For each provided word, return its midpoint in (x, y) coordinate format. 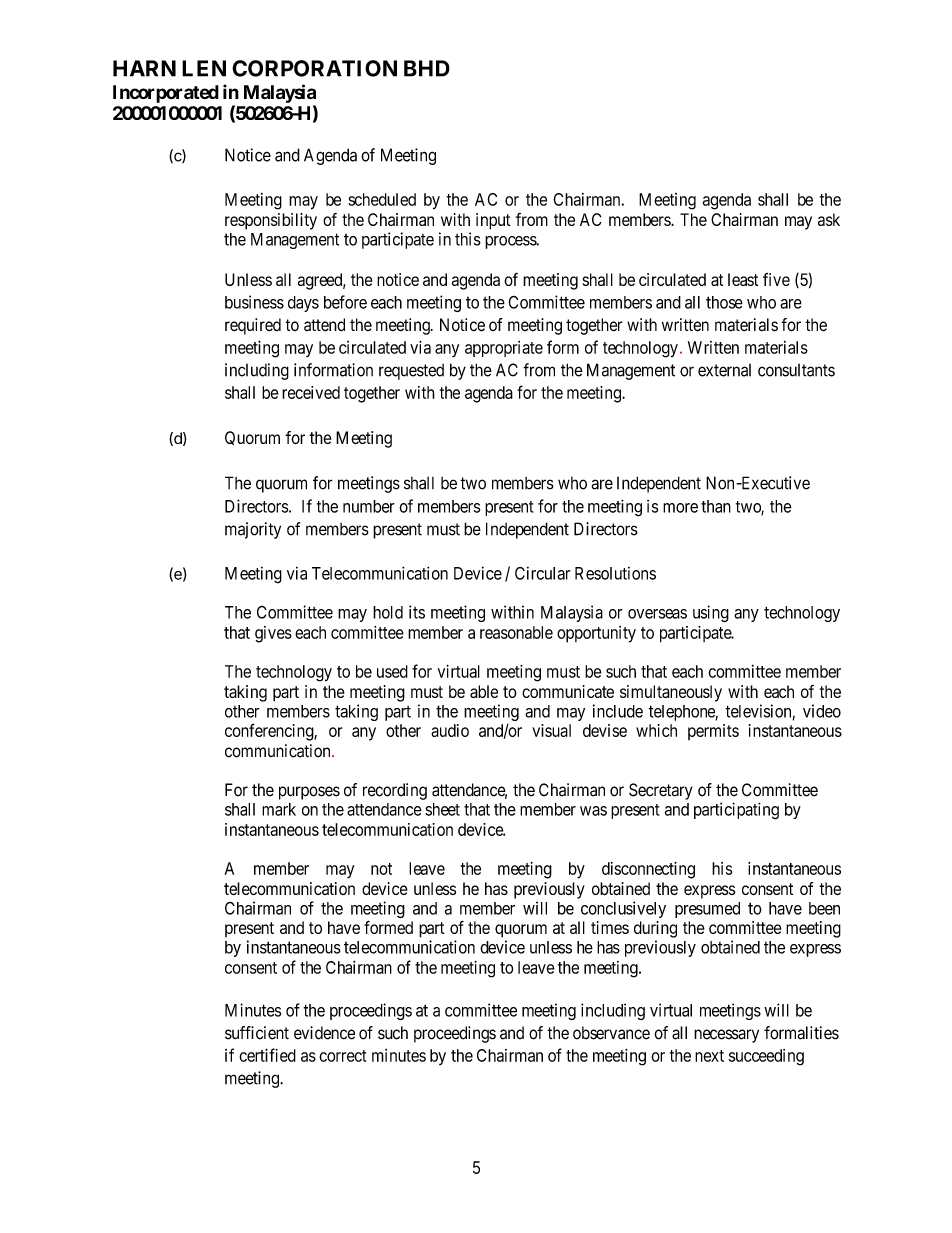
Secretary (661, 791)
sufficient (257, 1033)
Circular (543, 573)
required (253, 326)
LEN (204, 68)
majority (253, 530)
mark (279, 809)
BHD (427, 68)
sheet (442, 809)
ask (829, 219)
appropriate (504, 349)
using (711, 613)
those (724, 302)
